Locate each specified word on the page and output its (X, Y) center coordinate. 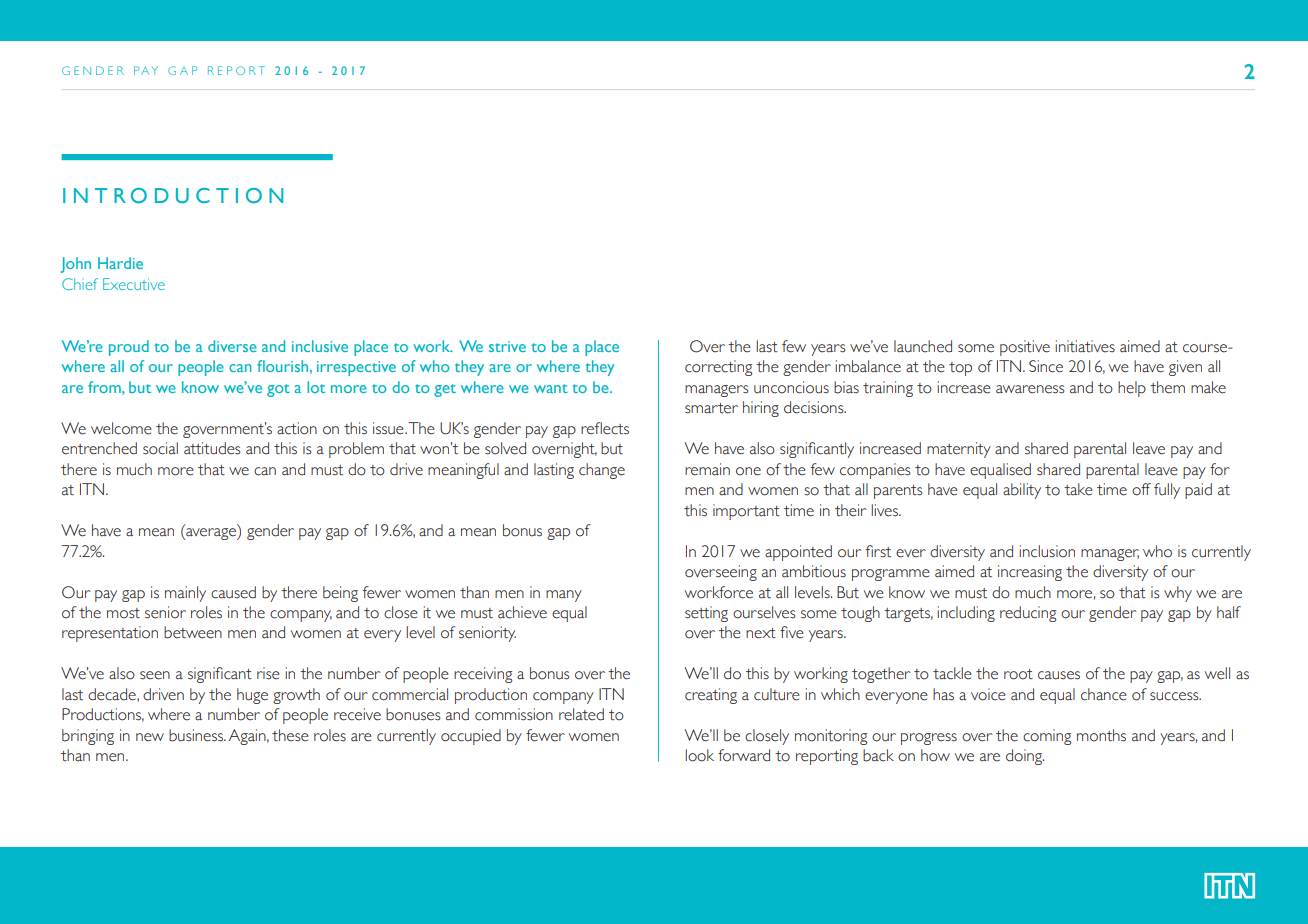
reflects (605, 428)
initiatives (1085, 346)
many (564, 596)
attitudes (212, 448)
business (197, 735)
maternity (959, 450)
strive (507, 346)
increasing (1030, 573)
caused (233, 592)
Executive (134, 284)
